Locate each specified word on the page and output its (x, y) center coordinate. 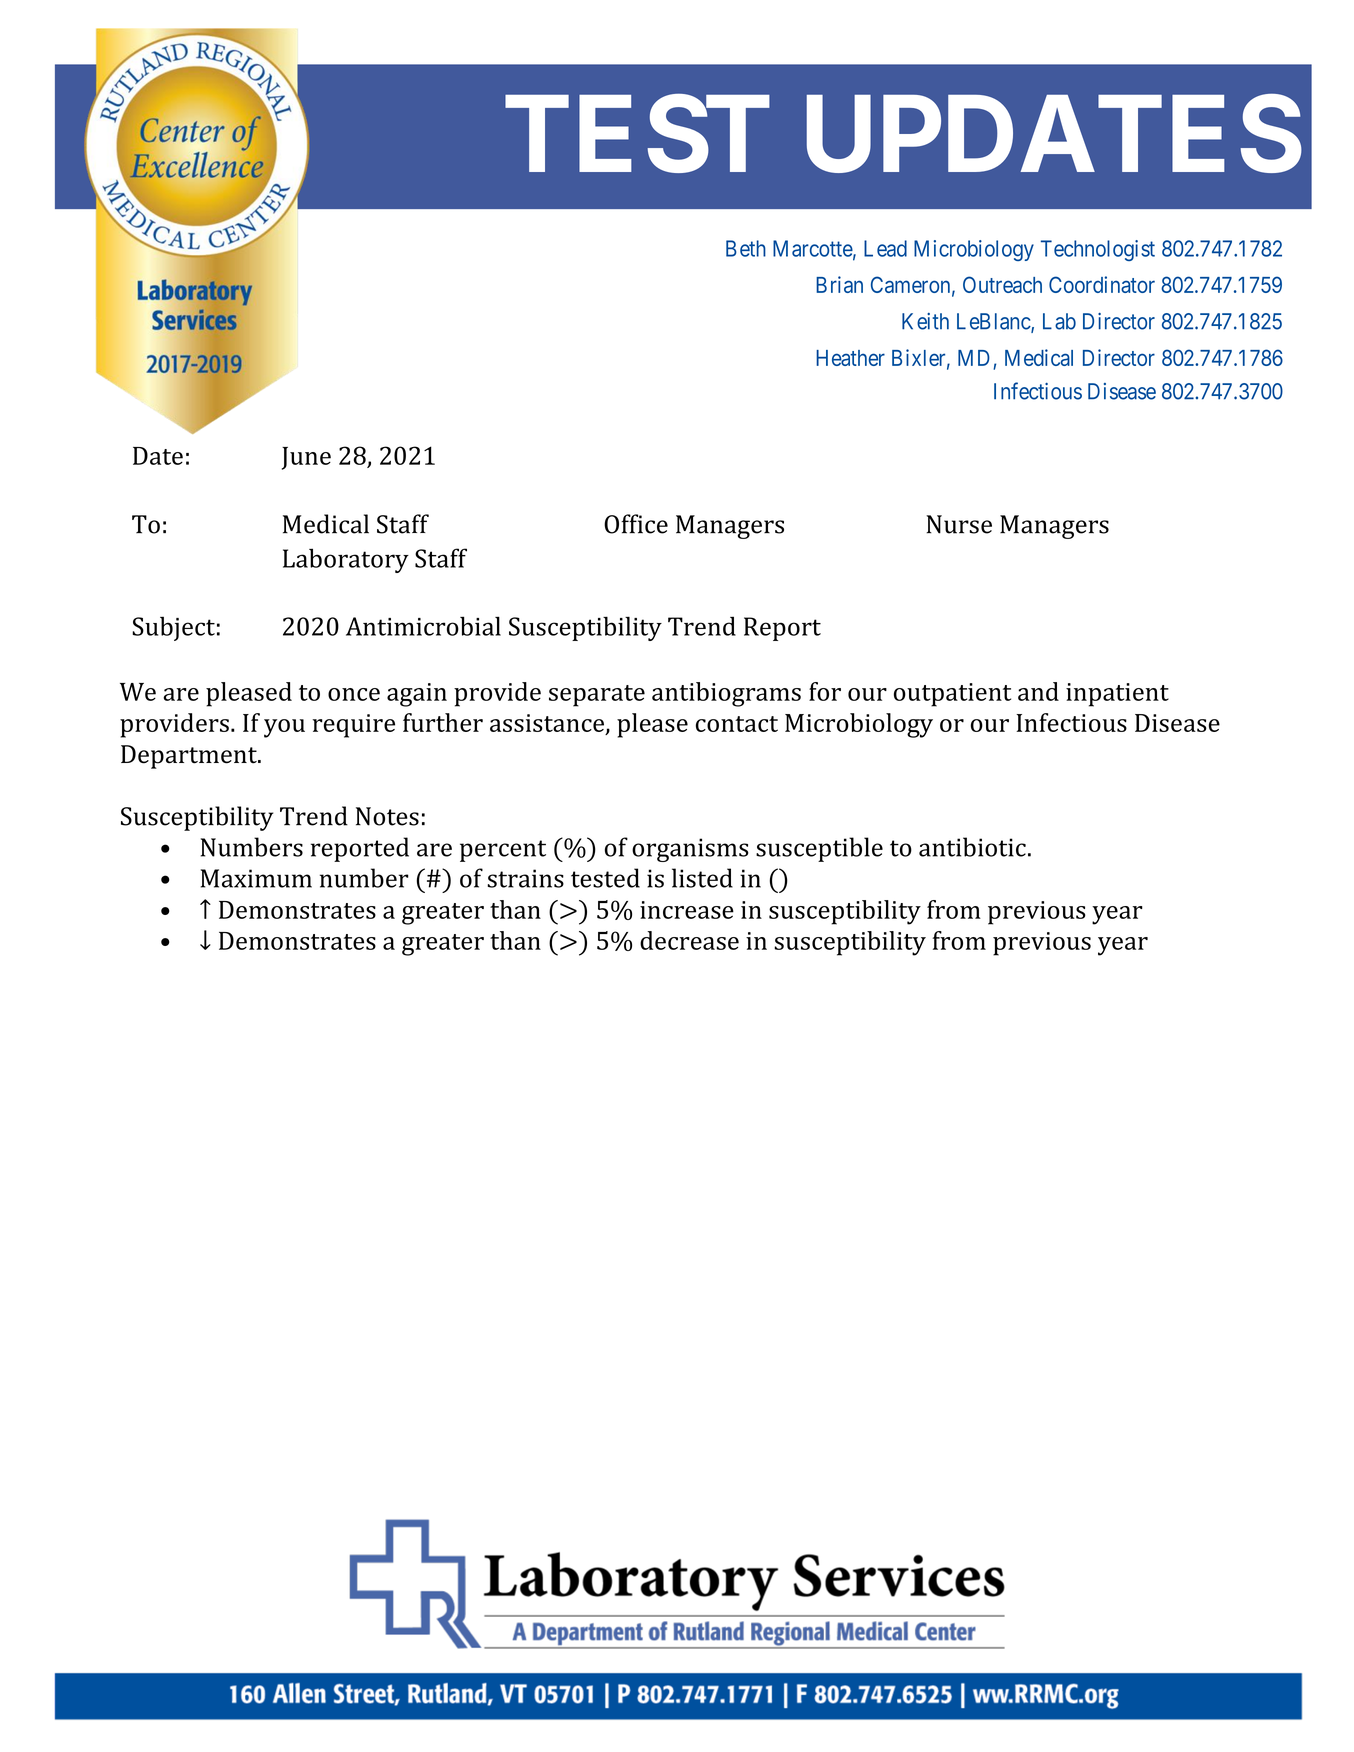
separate (597, 696)
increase (687, 910)
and (1038, 691)
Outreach (1002, 284)
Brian (839, 284)
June (306, 458)
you (284, 728)
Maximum (256, 878)
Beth (746, 248)
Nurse (959, 524)
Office (636, 524)
